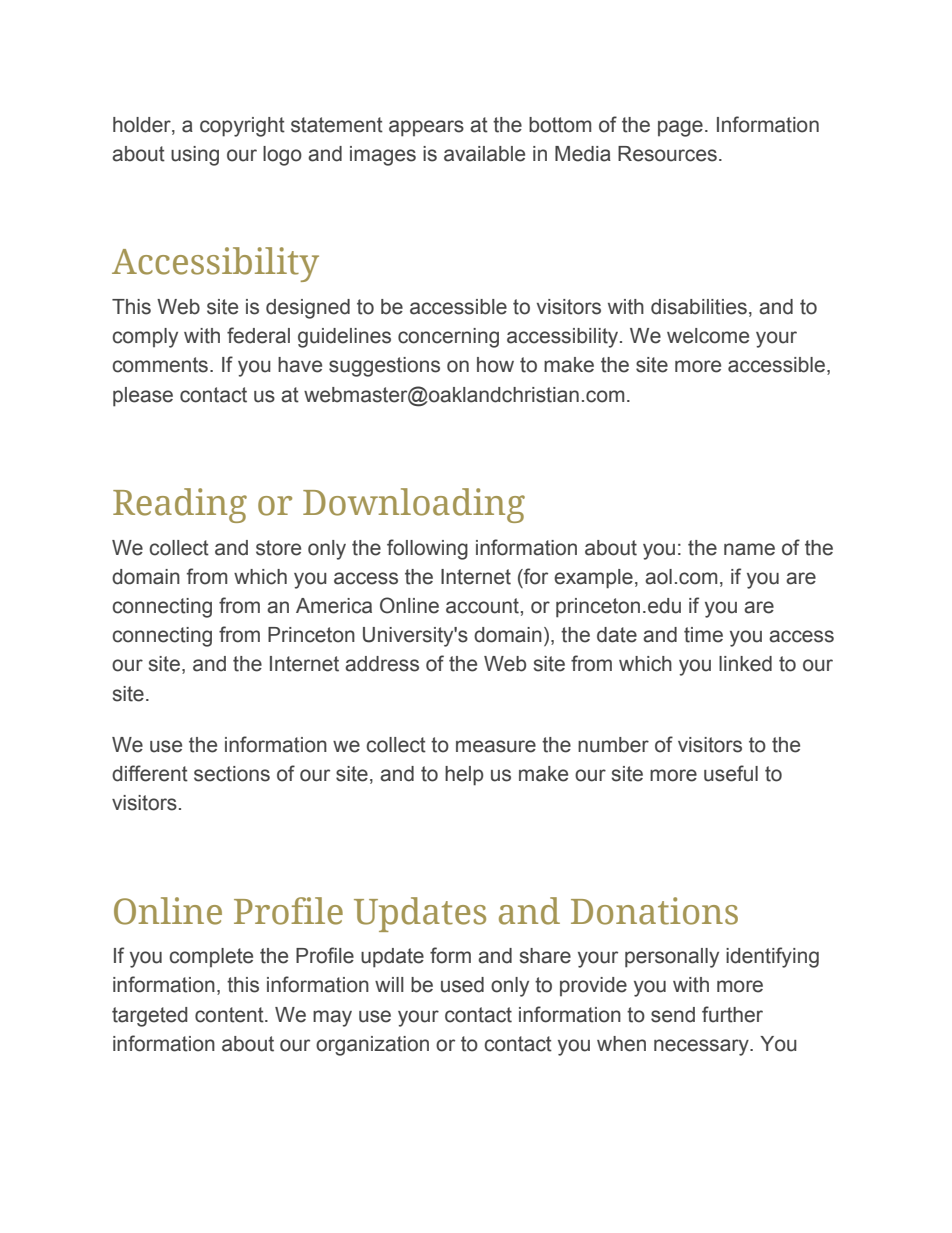 This screenshot has height=1233, width=952. Describe the element at coordinates (708, 336) in the screenshot. I see `welcome` at that location.
